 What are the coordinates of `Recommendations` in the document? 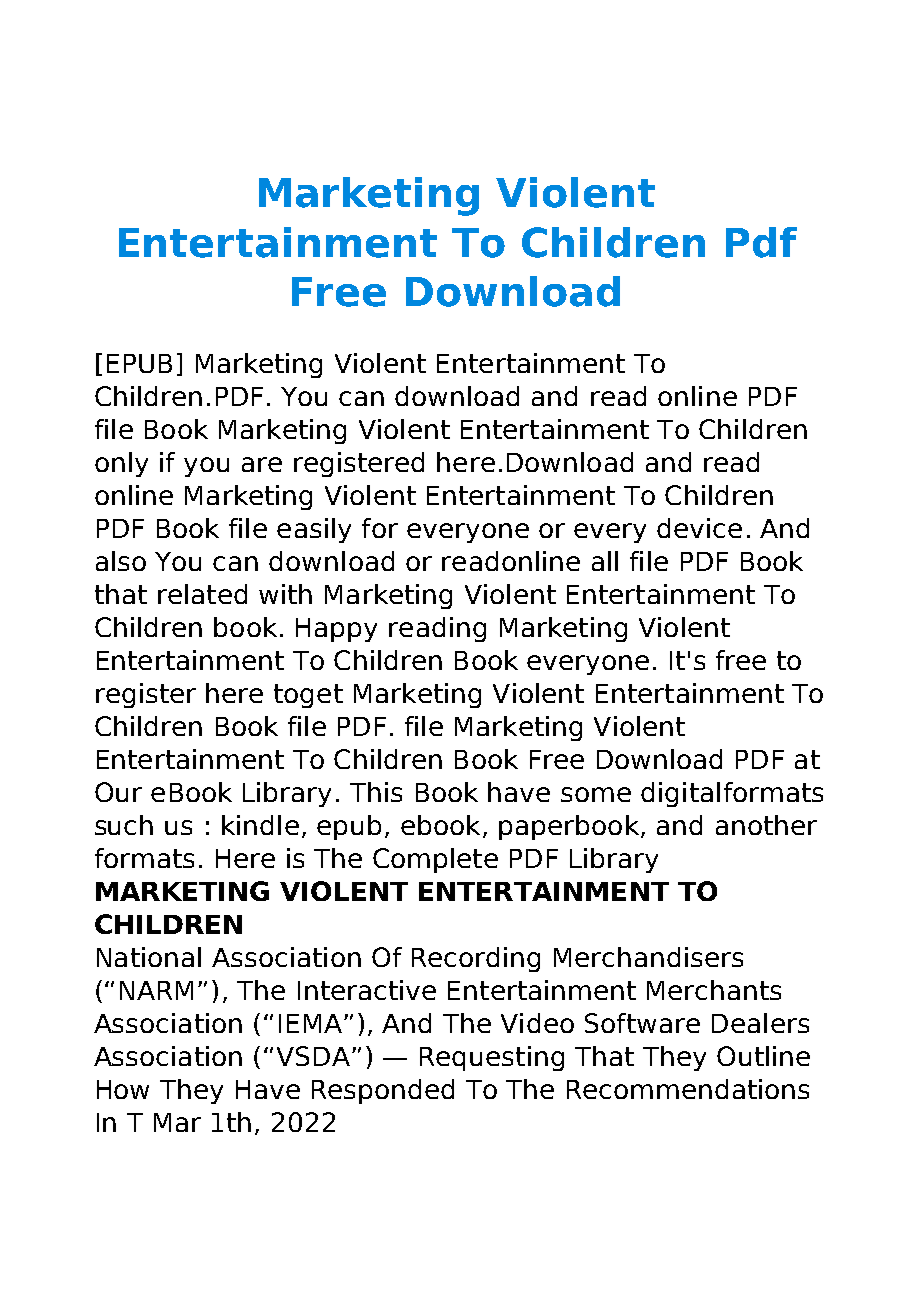 It's located at (688, 1089).
